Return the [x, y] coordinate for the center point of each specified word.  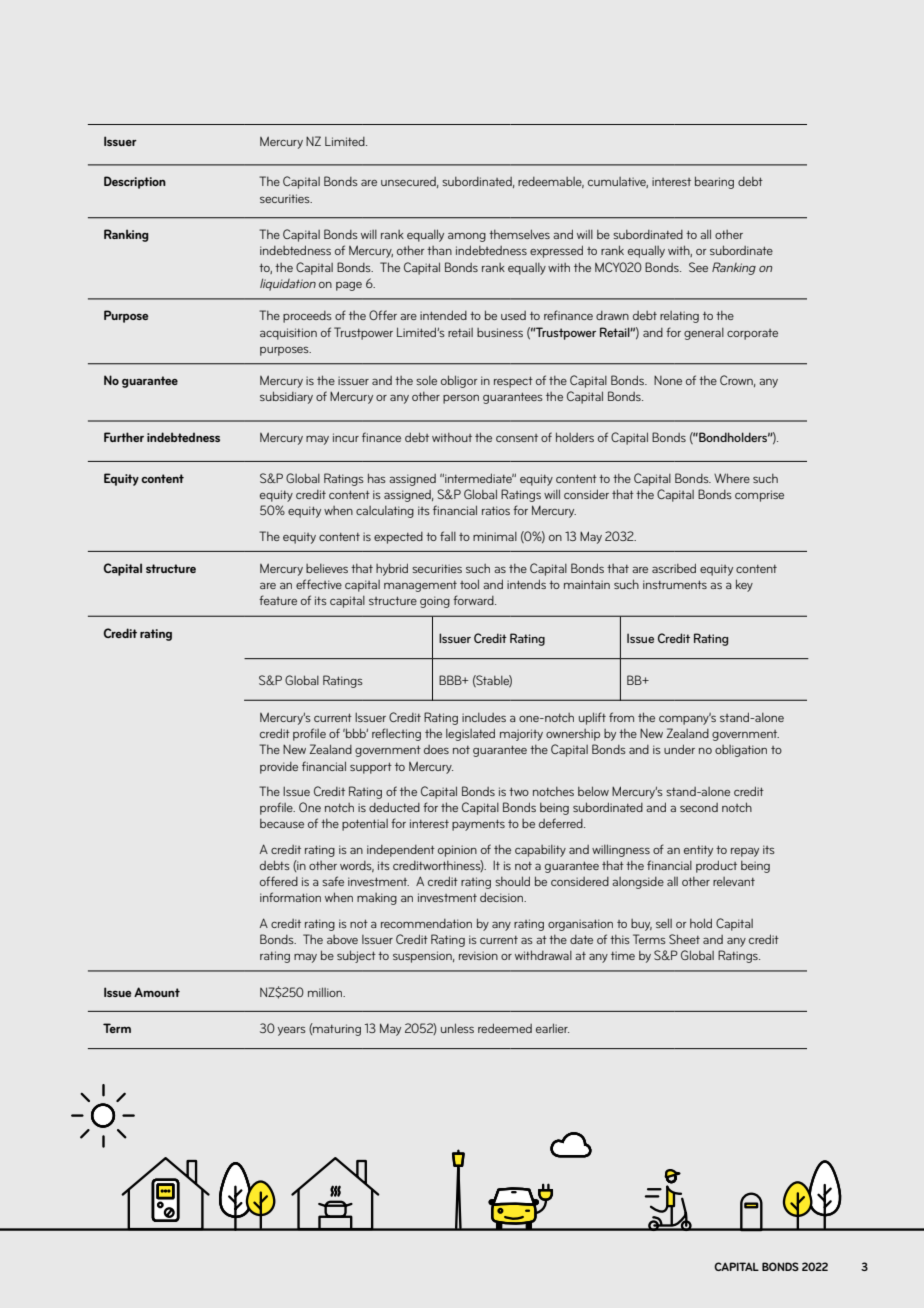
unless [457, 1028]
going [435, 602]
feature [278, 600]
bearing [714, 182]
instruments [675, 584]
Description [135, 182]
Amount [157, 992]
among [467, 237]
